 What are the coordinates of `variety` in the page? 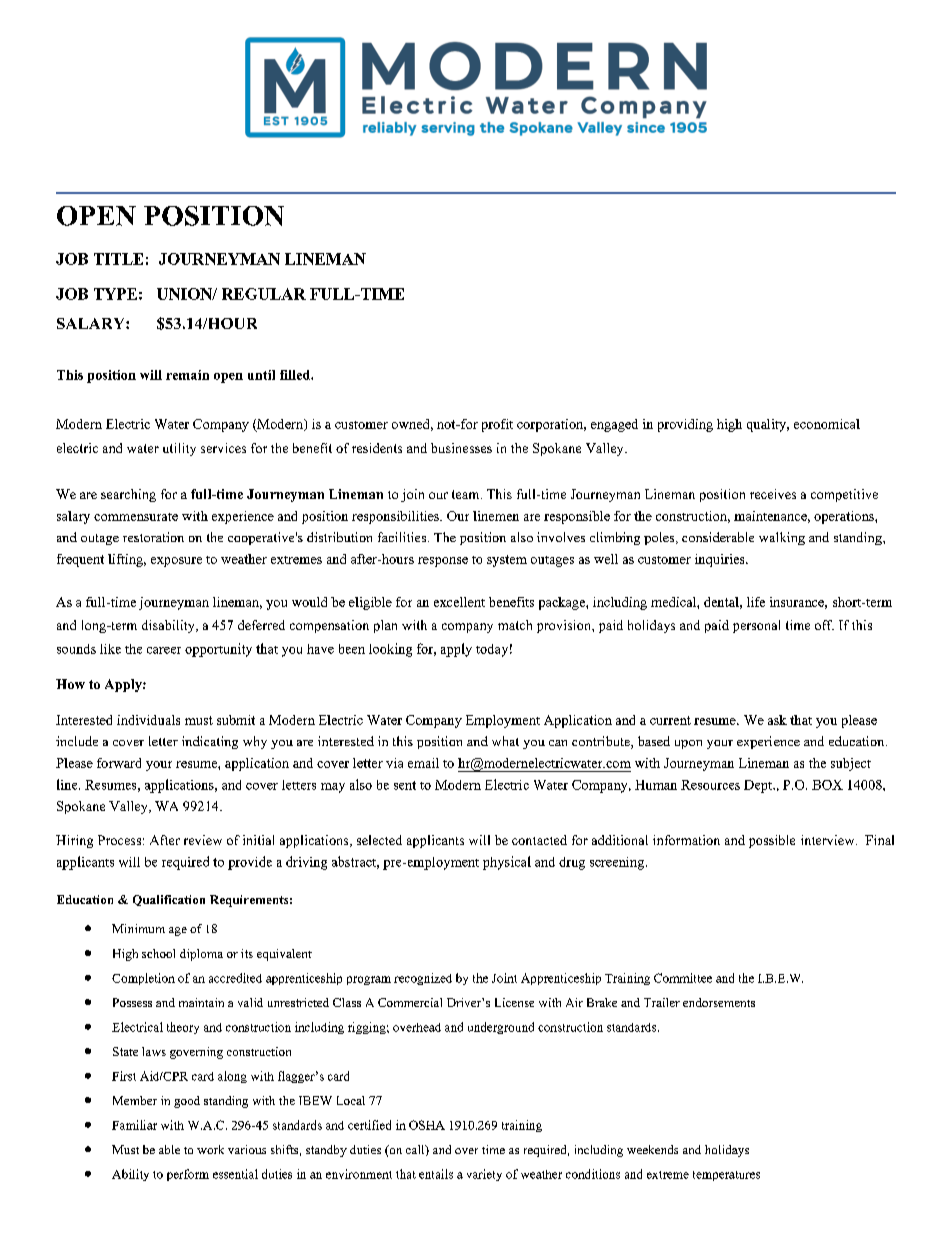 It's located at (484, 1175).
